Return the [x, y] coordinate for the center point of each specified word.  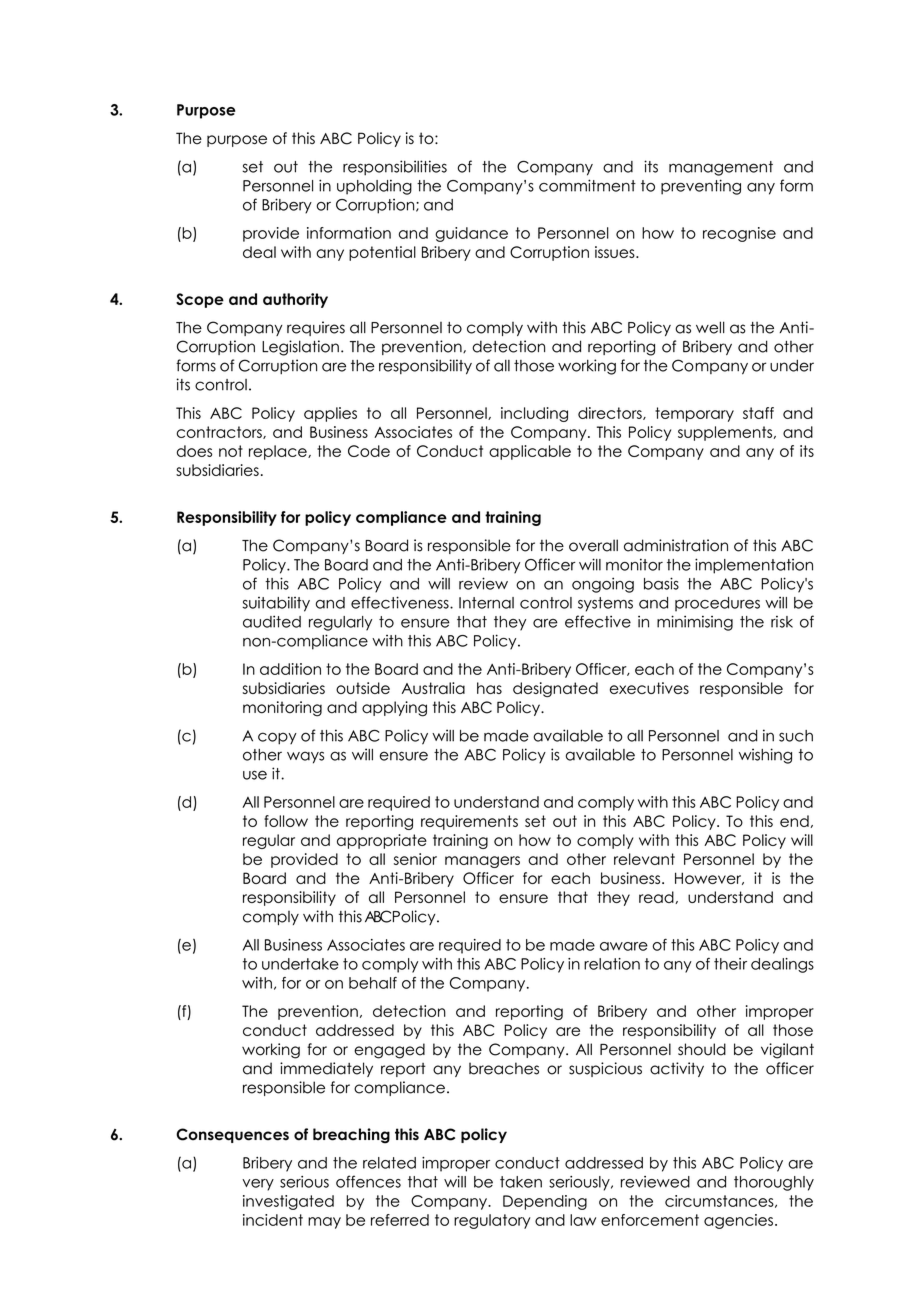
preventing [701, 187]
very [258, 1185]
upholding [374, 187]
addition [290, 669]
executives [649, 688]
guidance [471, 234]
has [489, 688]
